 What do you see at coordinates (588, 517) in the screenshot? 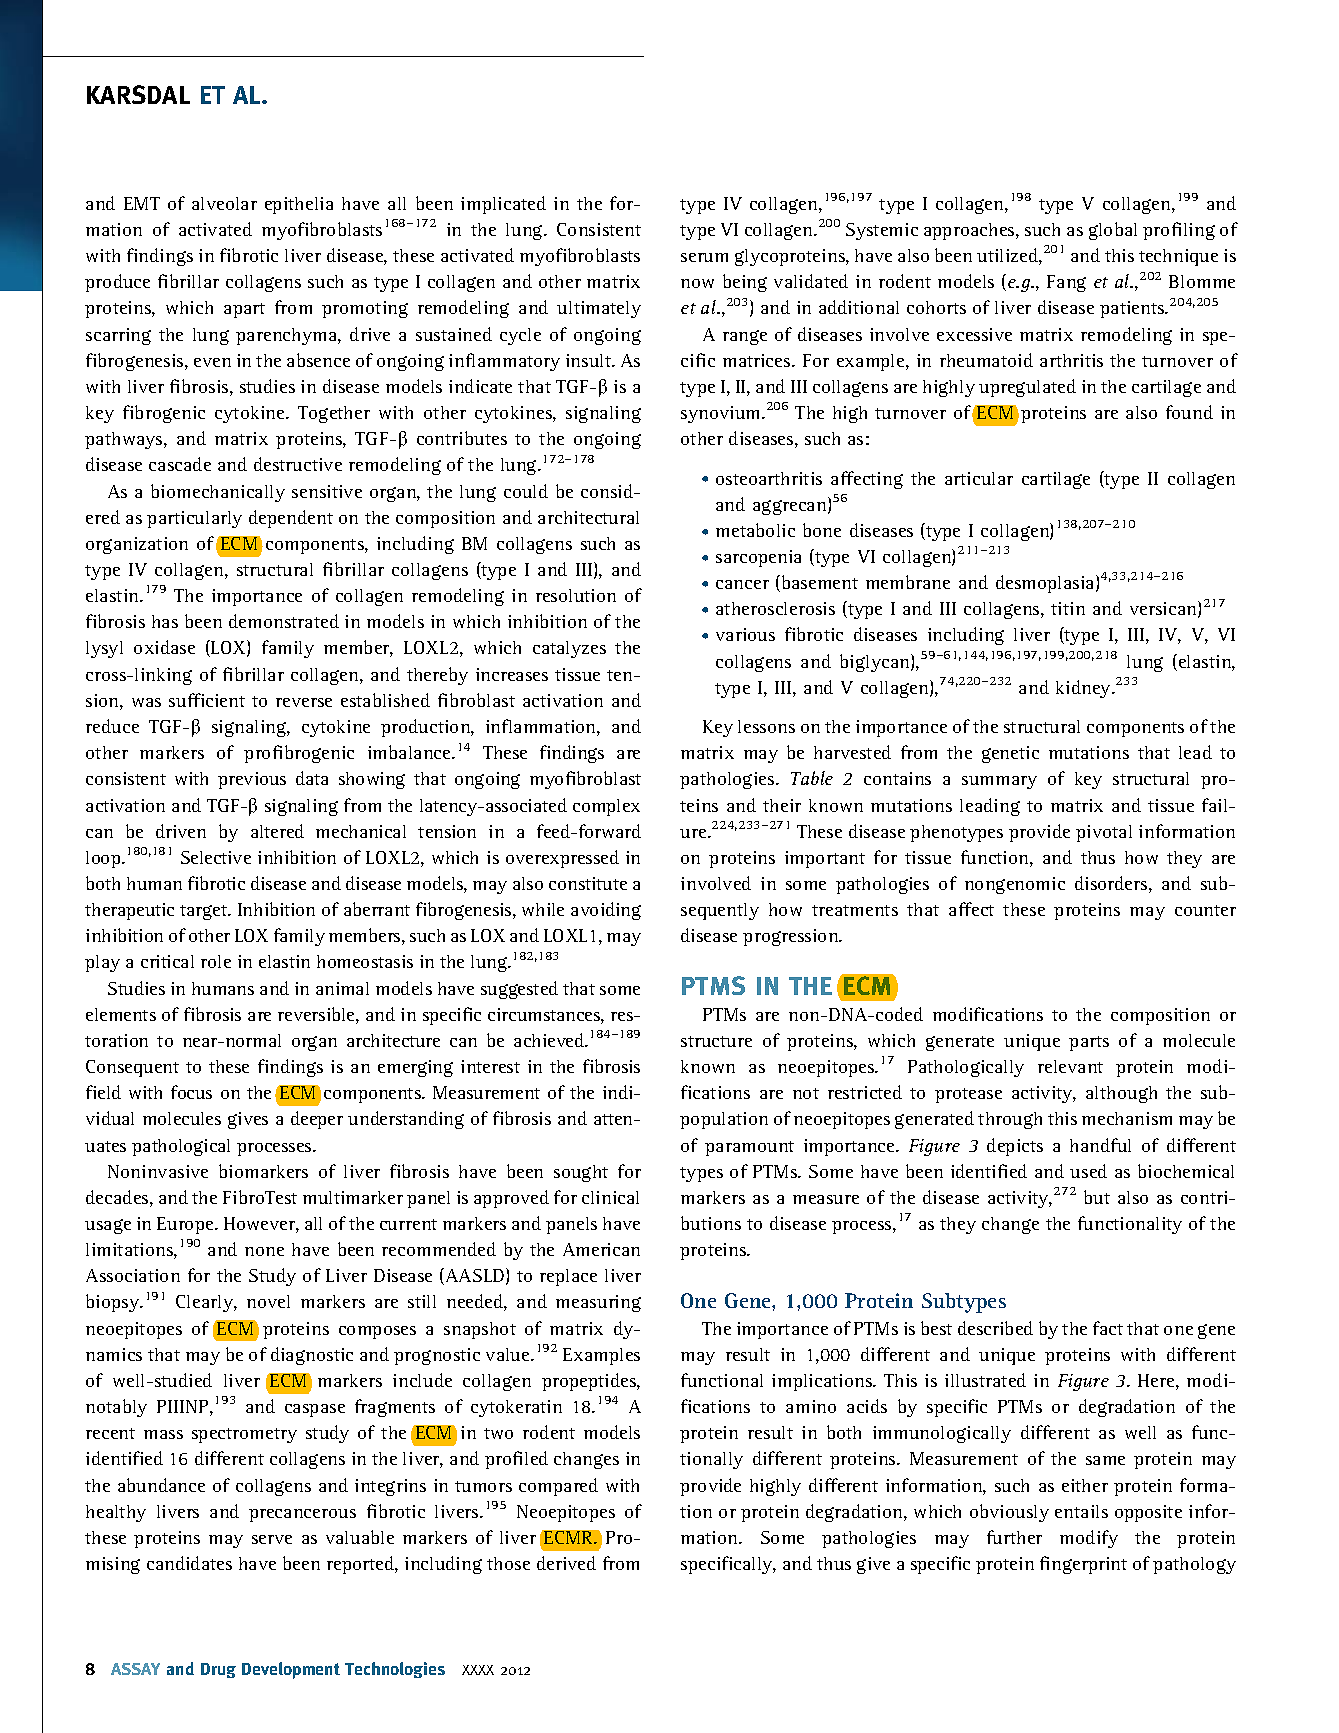
I see `architectural` at bounding box center [588, 517].
